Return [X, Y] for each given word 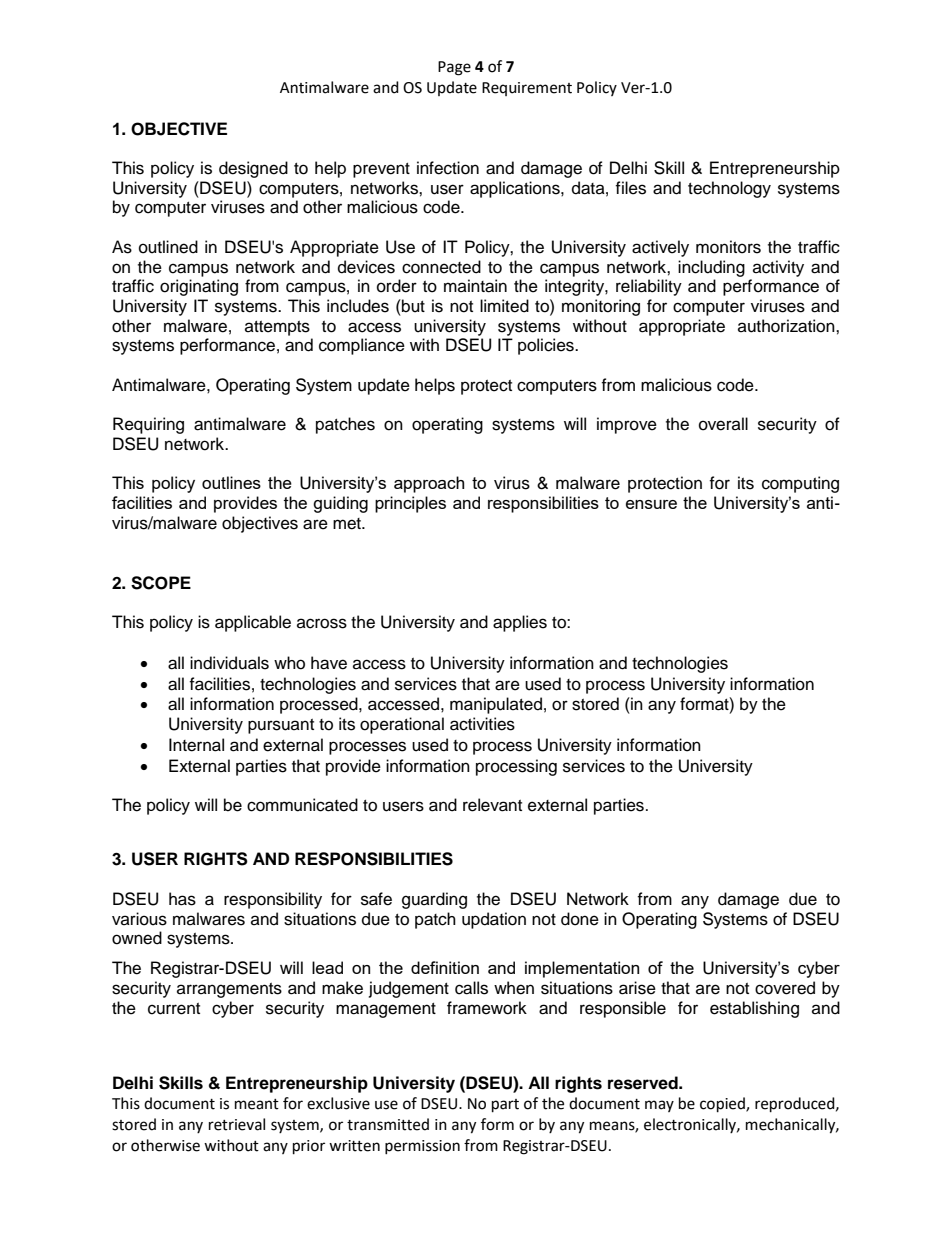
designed [253, 169]
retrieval [237, 1124]
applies [520, 623]
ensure [651, 504]
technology [729, 189]
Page [454, 68]
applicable [253, 623]
